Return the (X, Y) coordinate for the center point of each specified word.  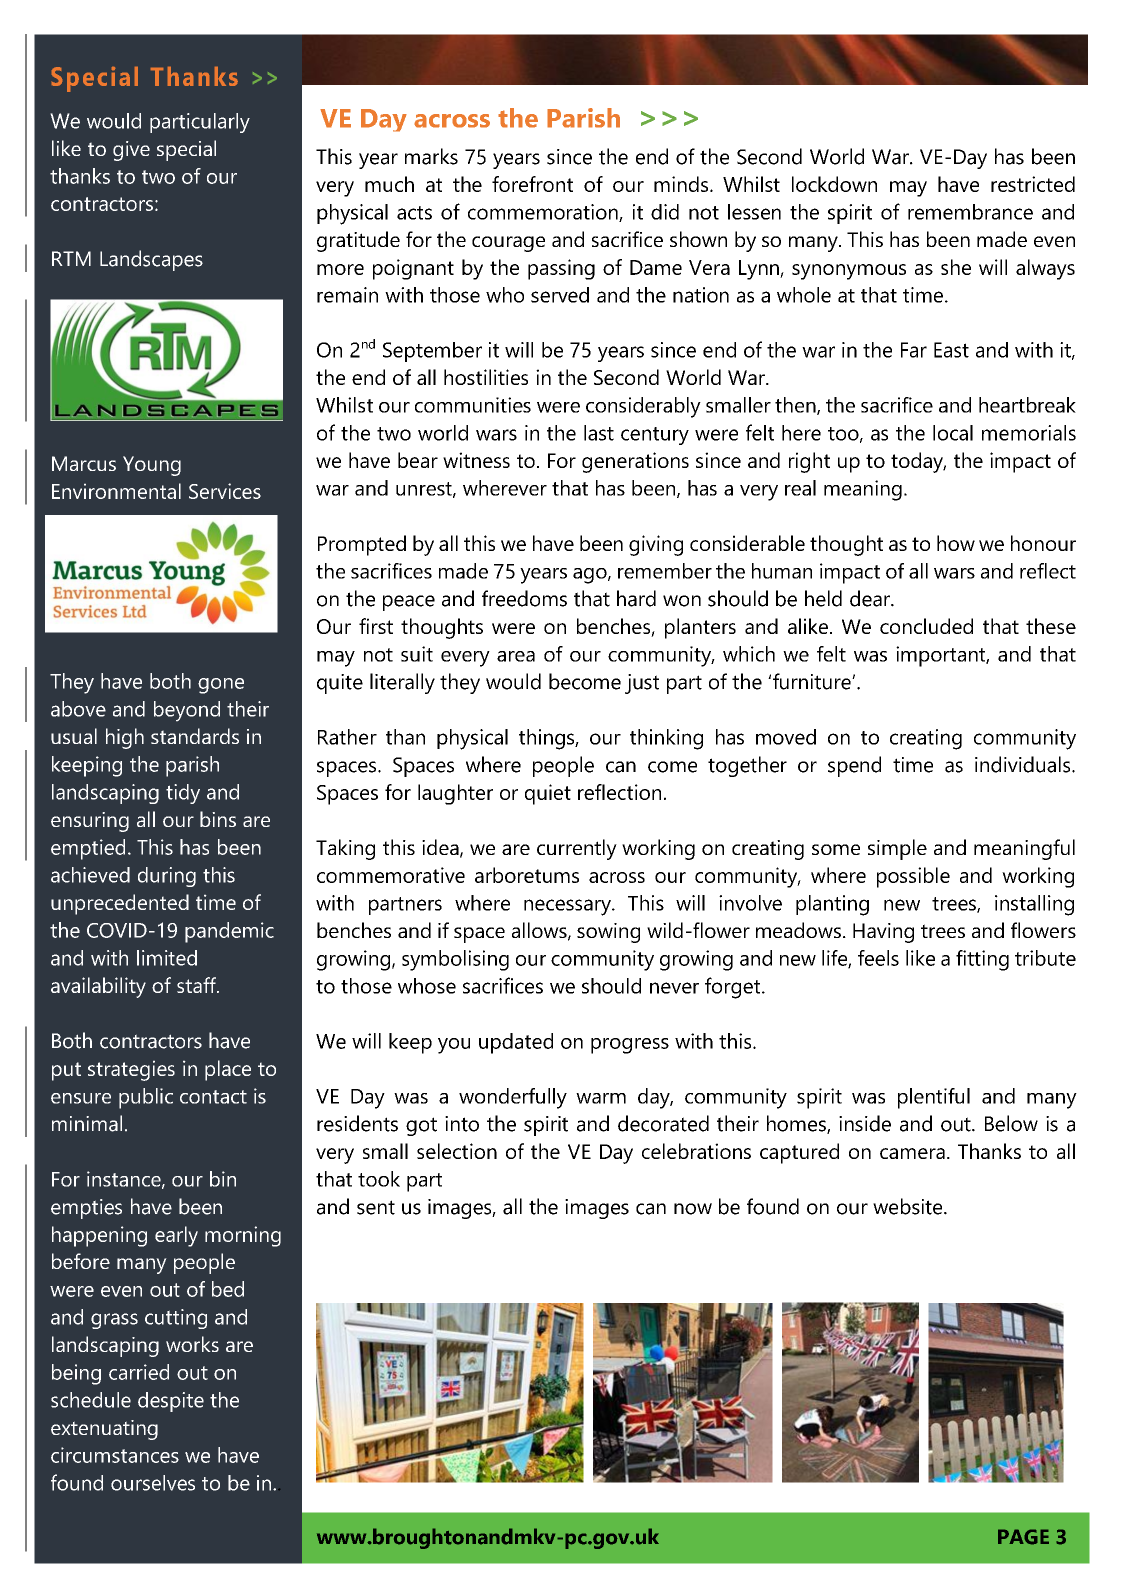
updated (516, 1043)
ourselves (153, 1483)
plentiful (934, 1098)
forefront (532, 184)
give (131, 151)
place (228, 1070)
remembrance (970, 212)
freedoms (524, 598)
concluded (926, 626)
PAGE (1023, 1537)
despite (171, 1402)
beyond (187, 711)
